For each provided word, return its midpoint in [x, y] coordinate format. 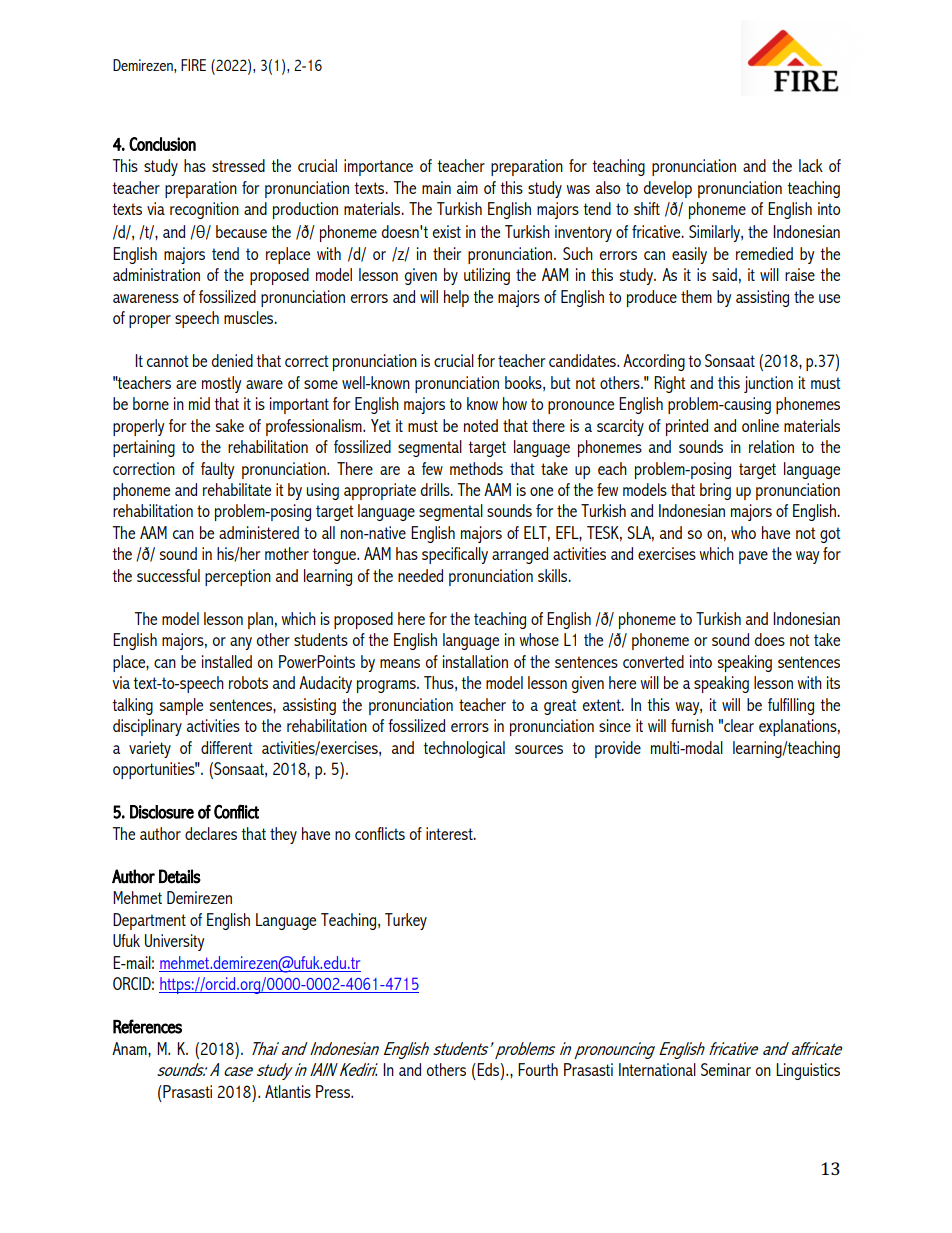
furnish [692, 725]
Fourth [538, 1069]
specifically [455, 555]
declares [211, 833]
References [147, 1026]
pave [753, 557]
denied [232, 360]
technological [464, 749]
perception [238, 577]
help [456, 298]
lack [811, 165]
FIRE [193, 65]
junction [768, 384]
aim [467, 187]
